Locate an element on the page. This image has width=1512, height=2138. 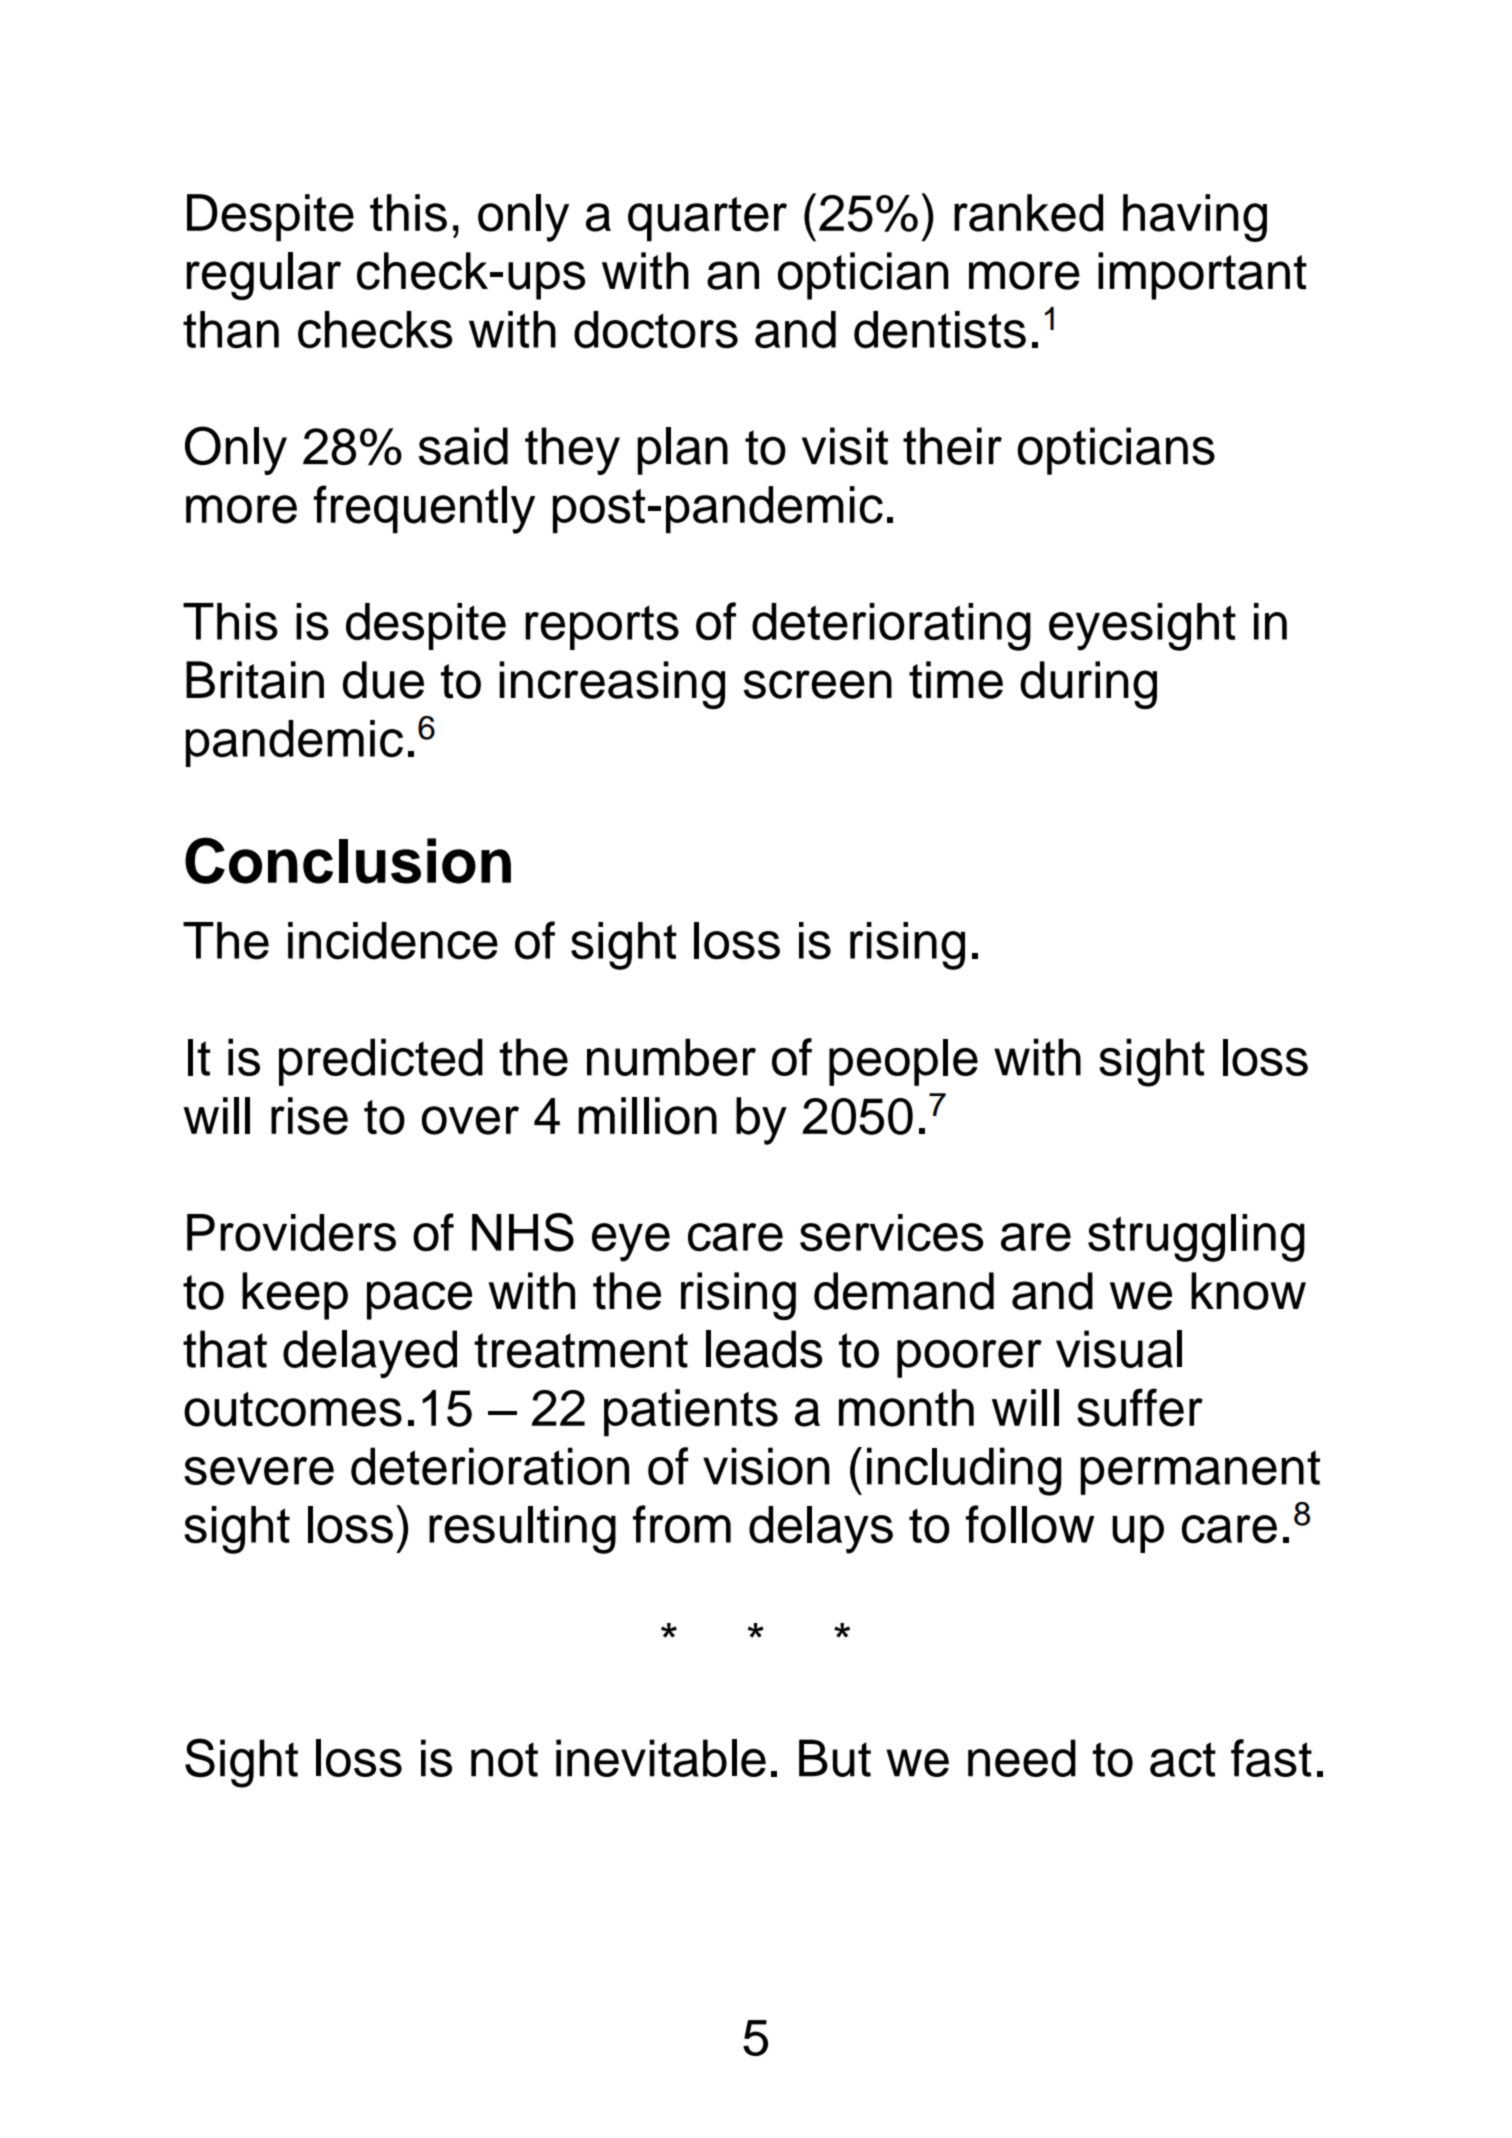
regular is located at coordinates (264, 276).
